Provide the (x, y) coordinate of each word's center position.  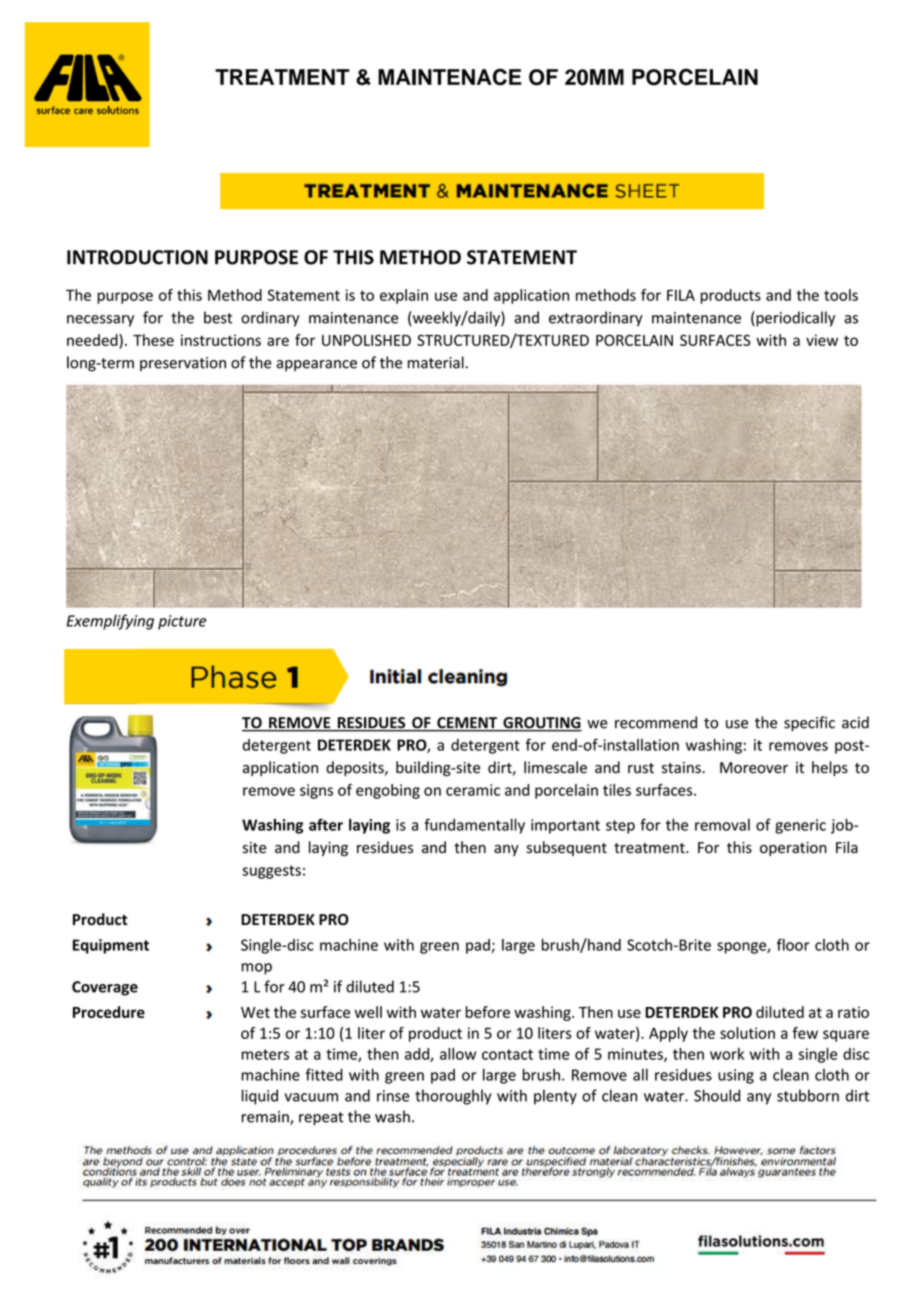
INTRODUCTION (137, 257)
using (736, 1076)
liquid (260, 1097)
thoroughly (453, 1097)
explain (404, 296)
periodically (794, 319)
